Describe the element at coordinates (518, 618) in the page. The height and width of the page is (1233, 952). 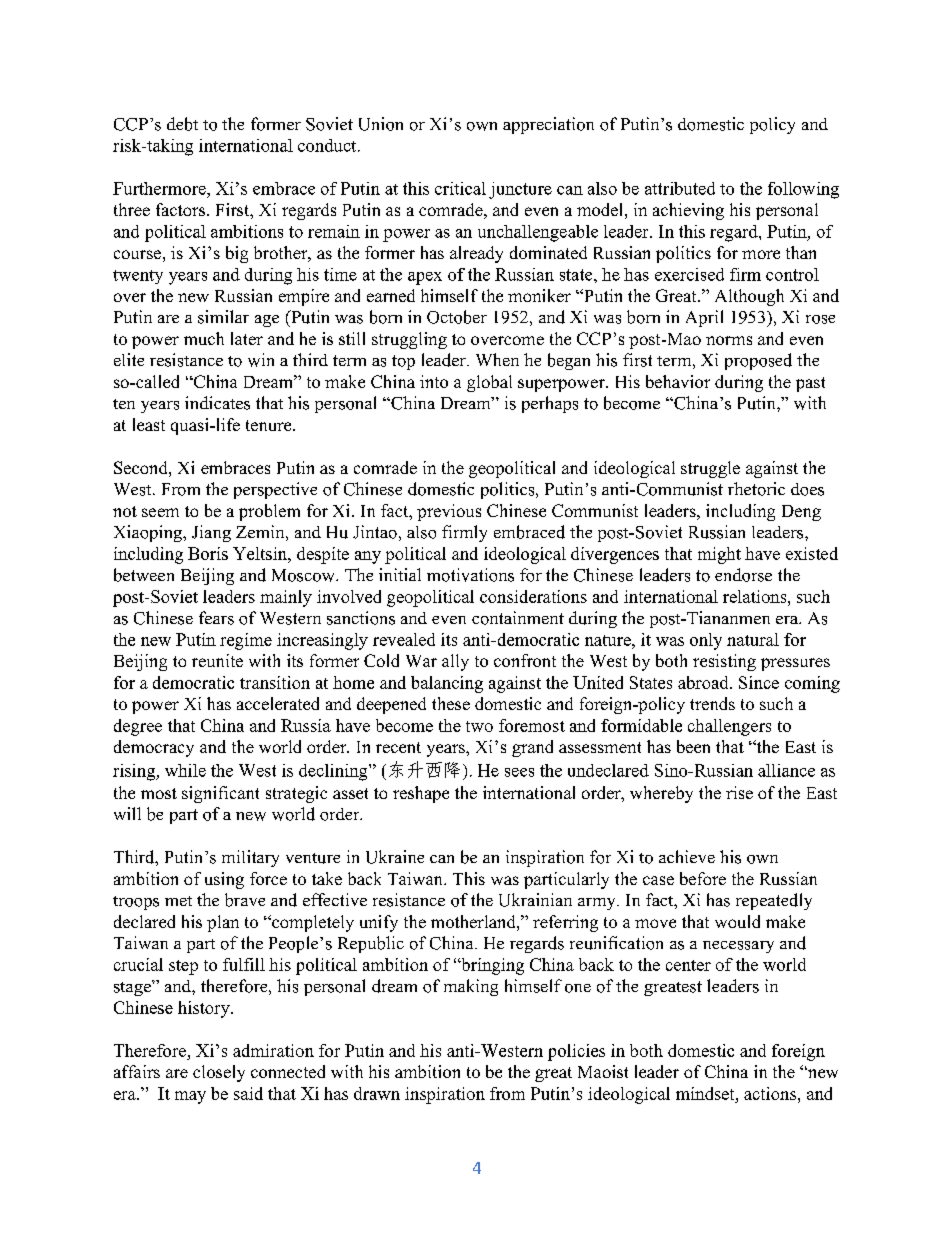
I see `containment` at that location.
